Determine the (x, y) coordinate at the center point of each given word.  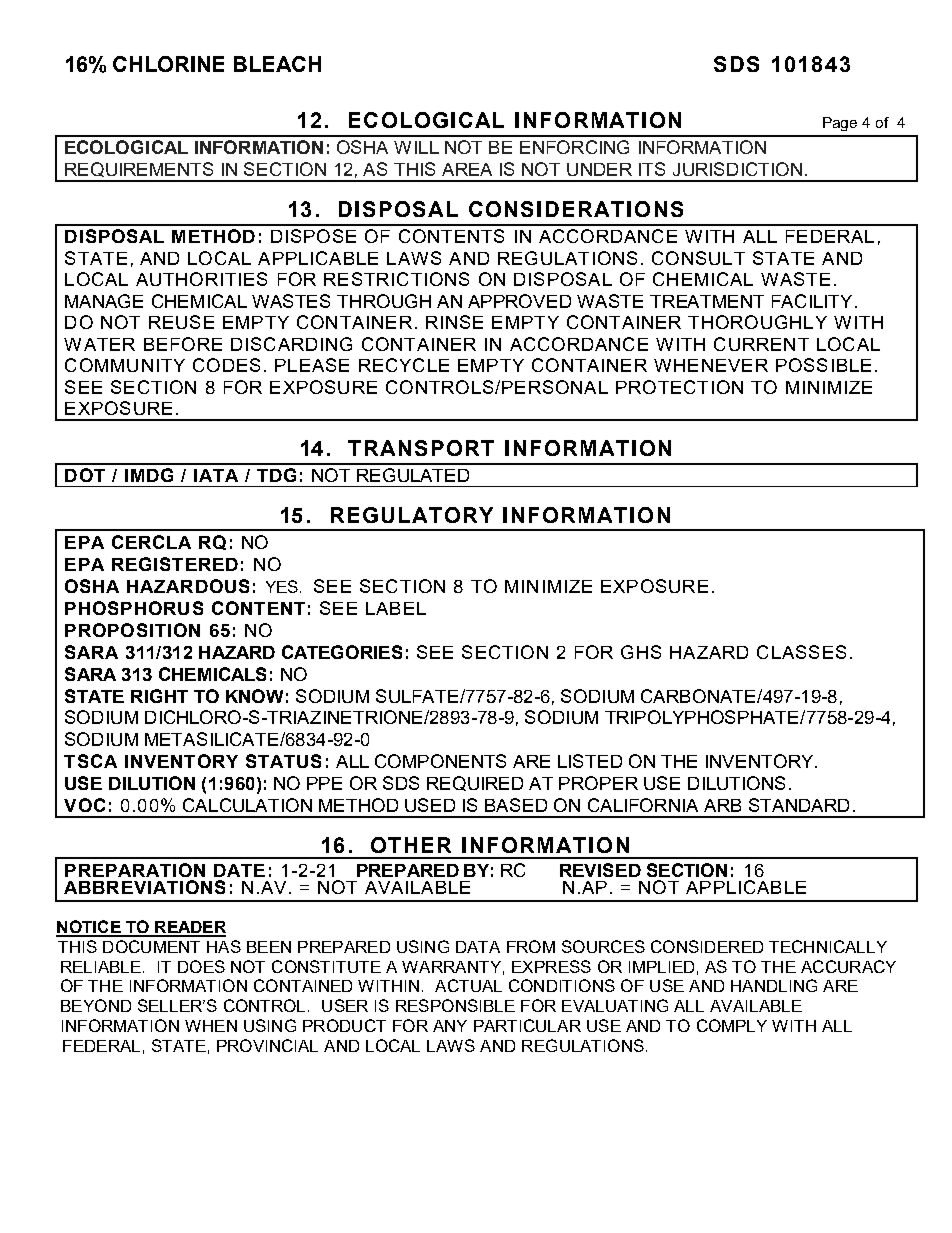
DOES (201, 966)
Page (840, 124)
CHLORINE (168, 64)
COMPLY (732, 1025)
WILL (416, 147)
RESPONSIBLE (455, 1005)
